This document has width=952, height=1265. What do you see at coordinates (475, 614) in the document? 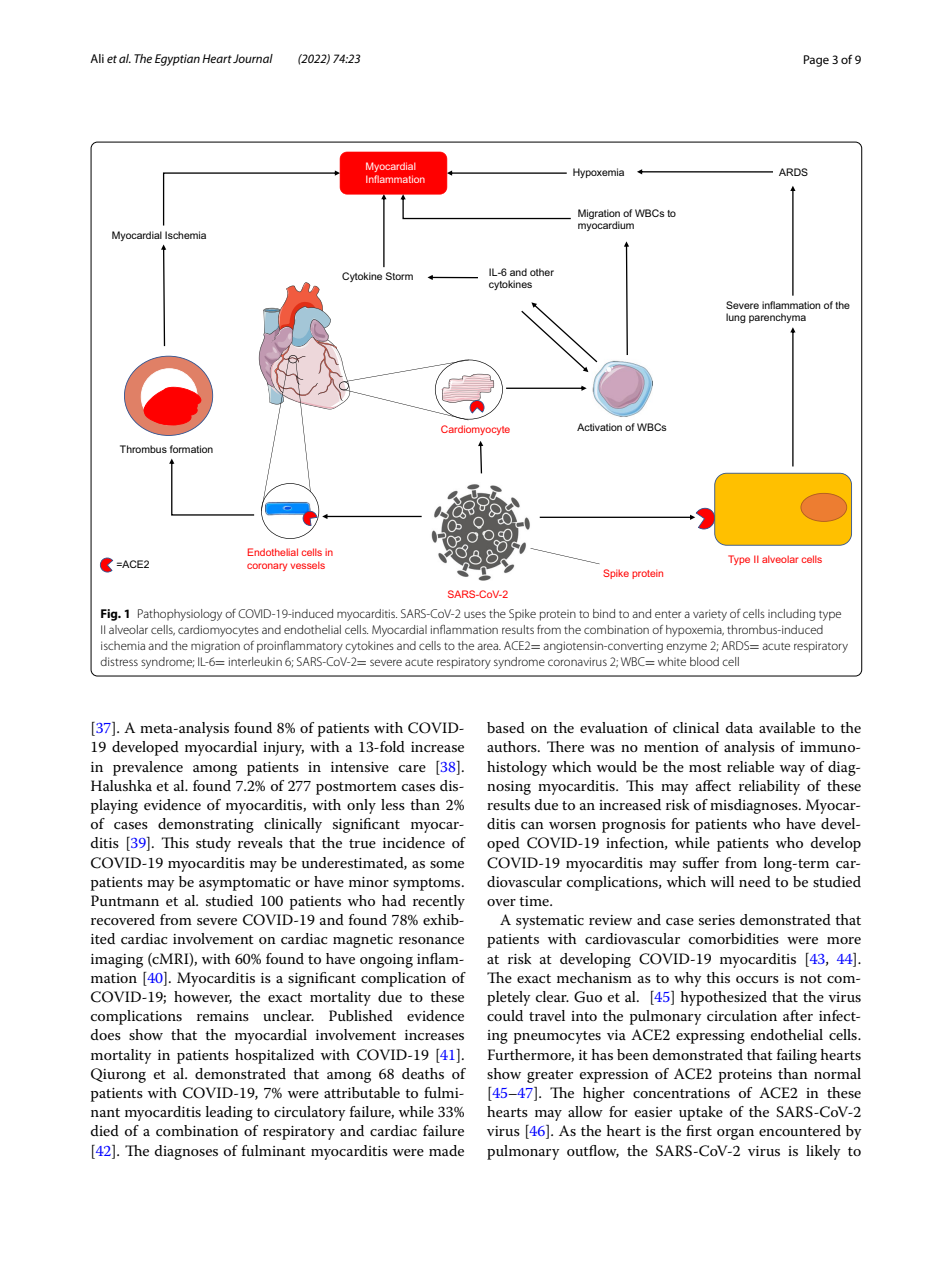
I see `uses` at bounding box center [475, 614].
